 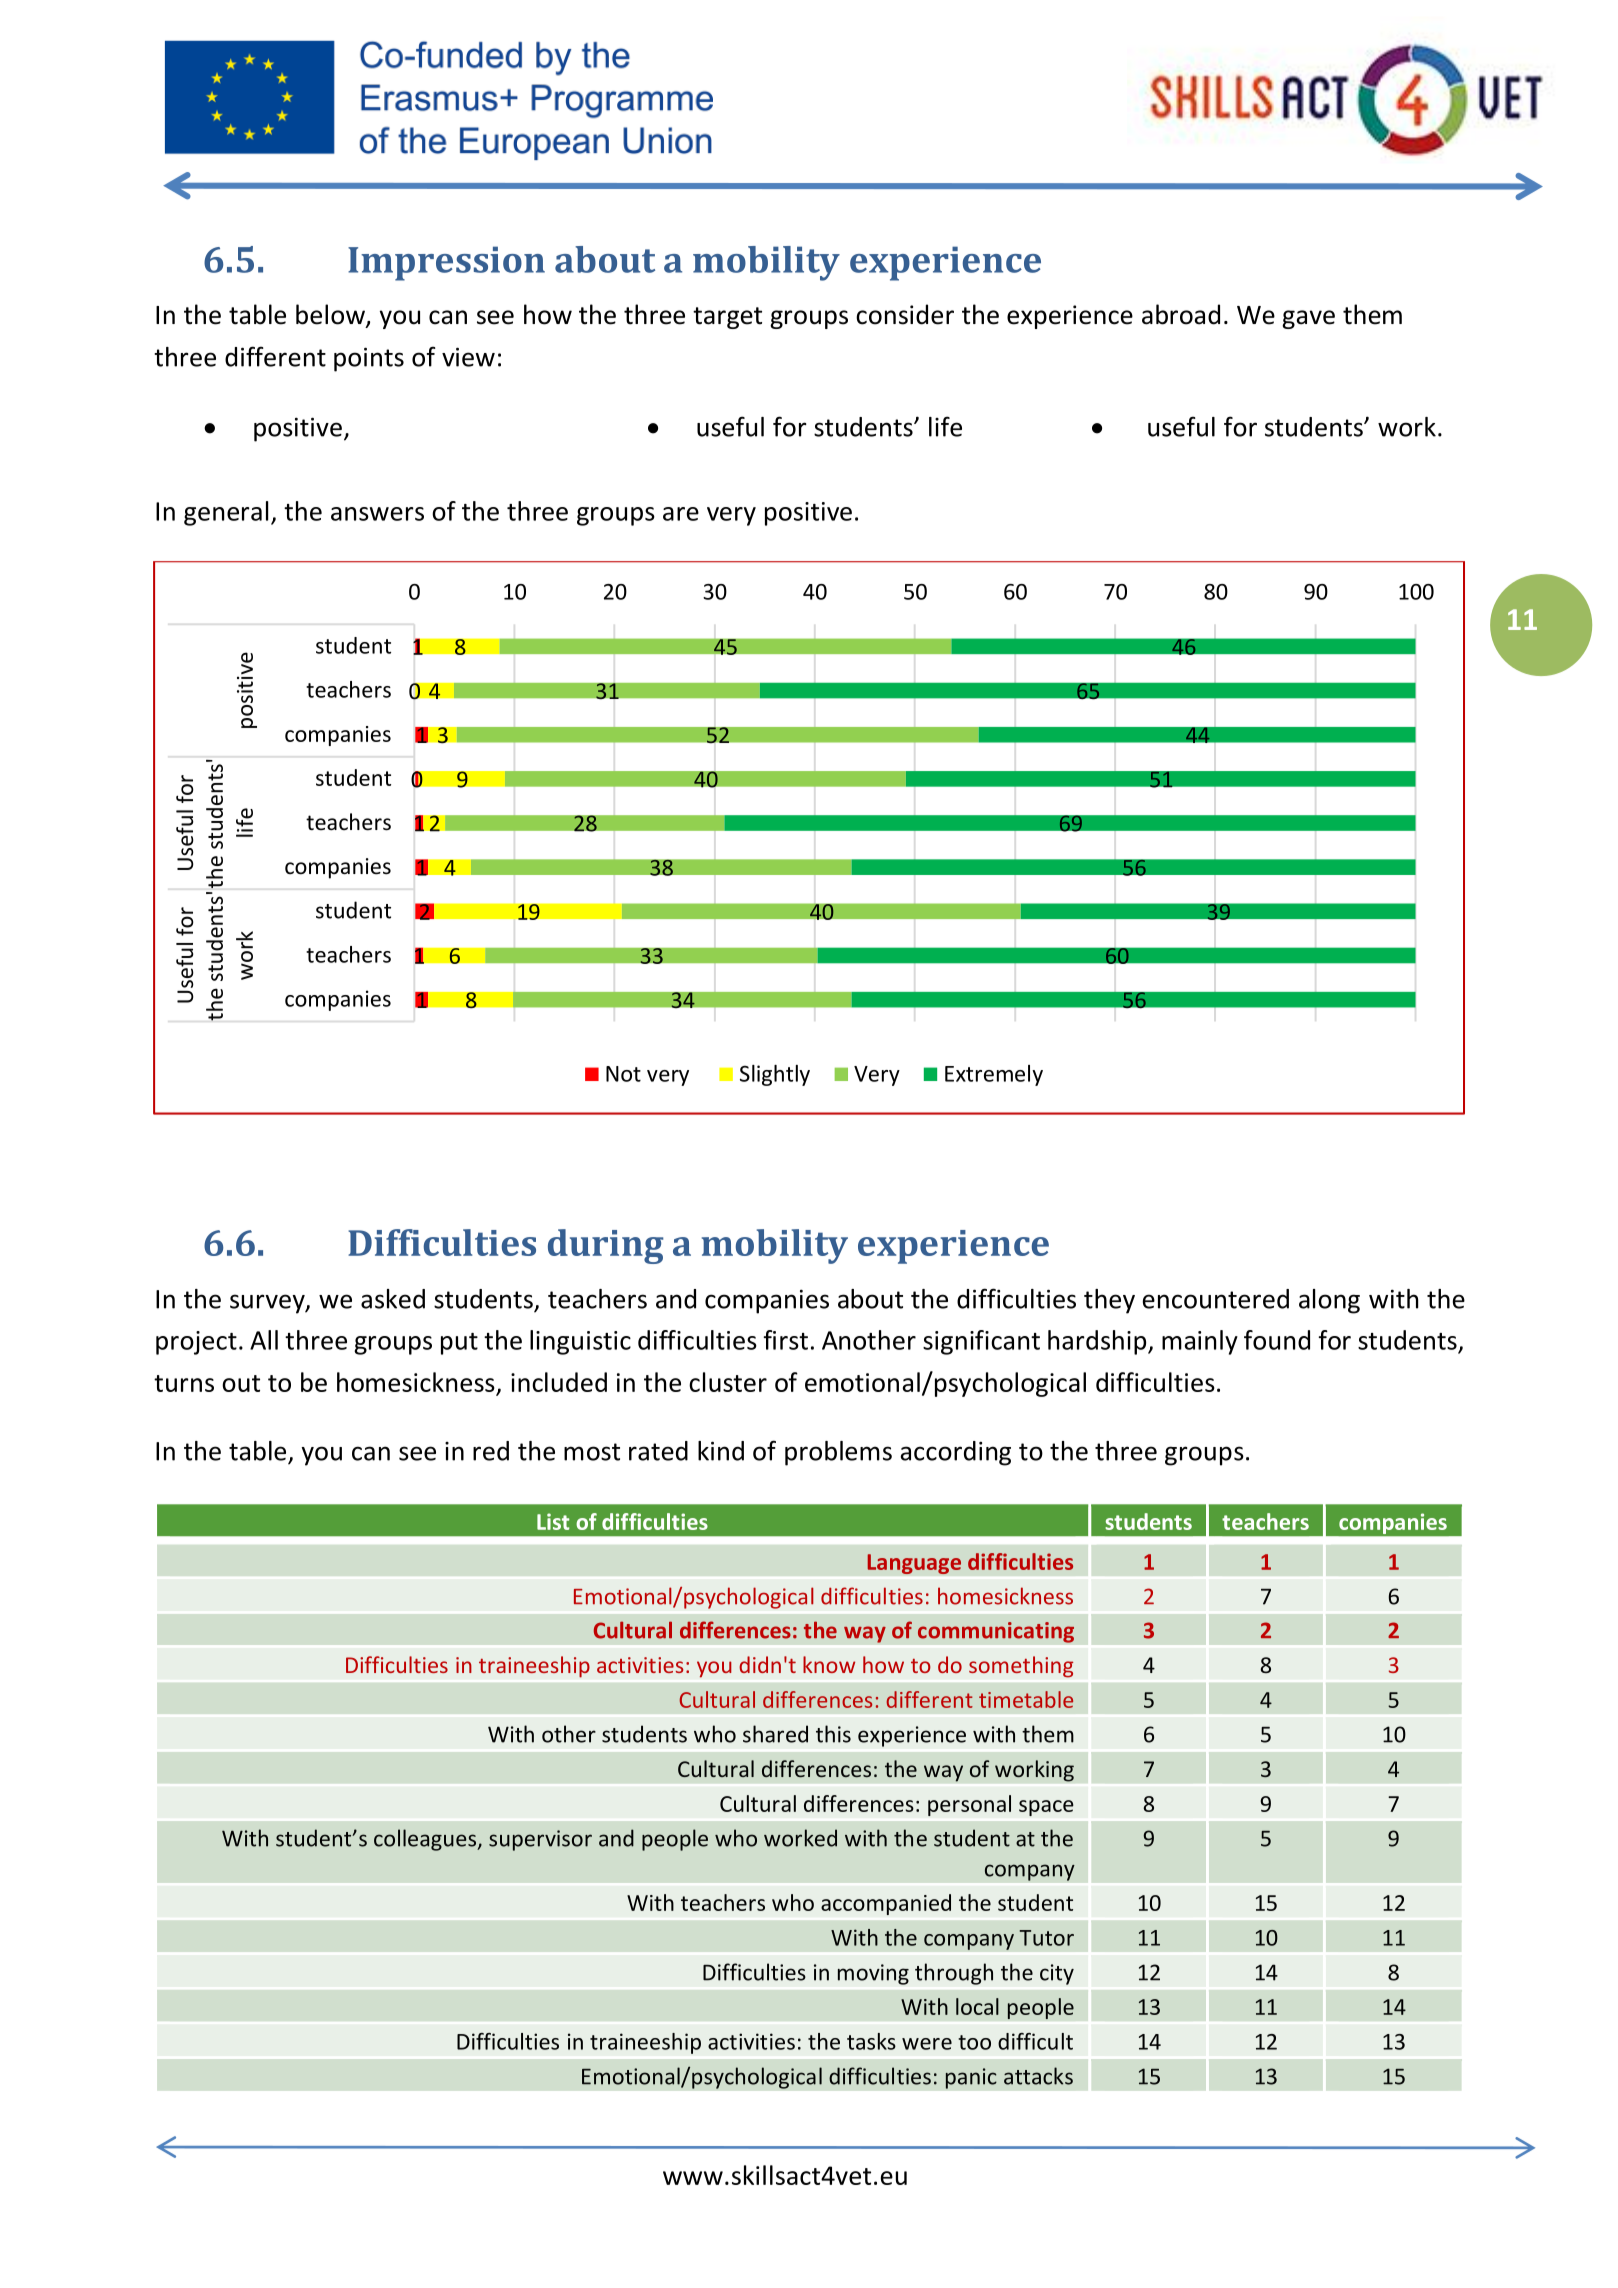 What do you see at coordinates (1181, 314) in the screenshot?
I see `abroad` at bounding box center [1181, 314].
